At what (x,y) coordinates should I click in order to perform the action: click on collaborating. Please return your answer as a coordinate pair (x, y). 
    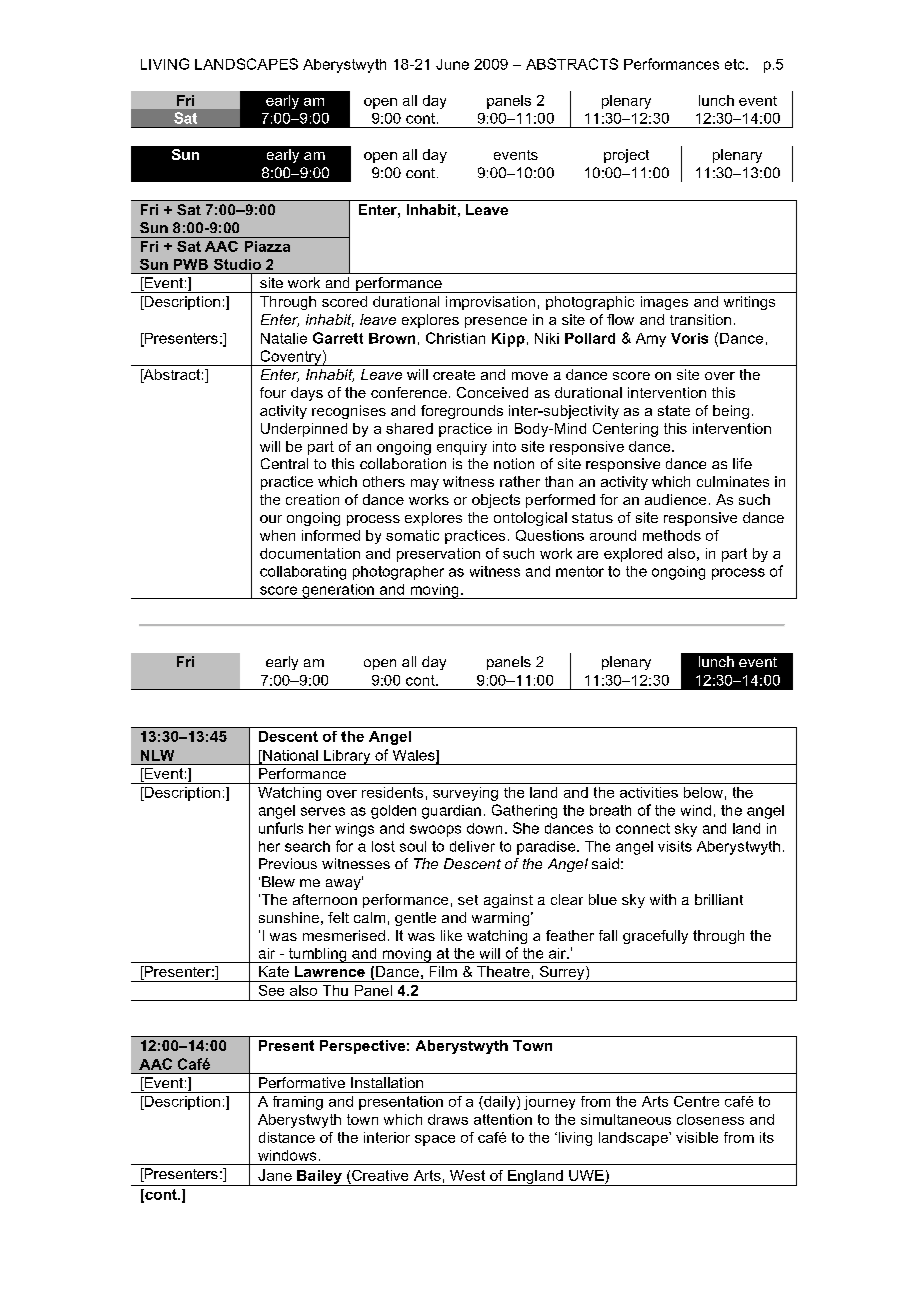
    Looking at the image, I should click on (303, 573).
